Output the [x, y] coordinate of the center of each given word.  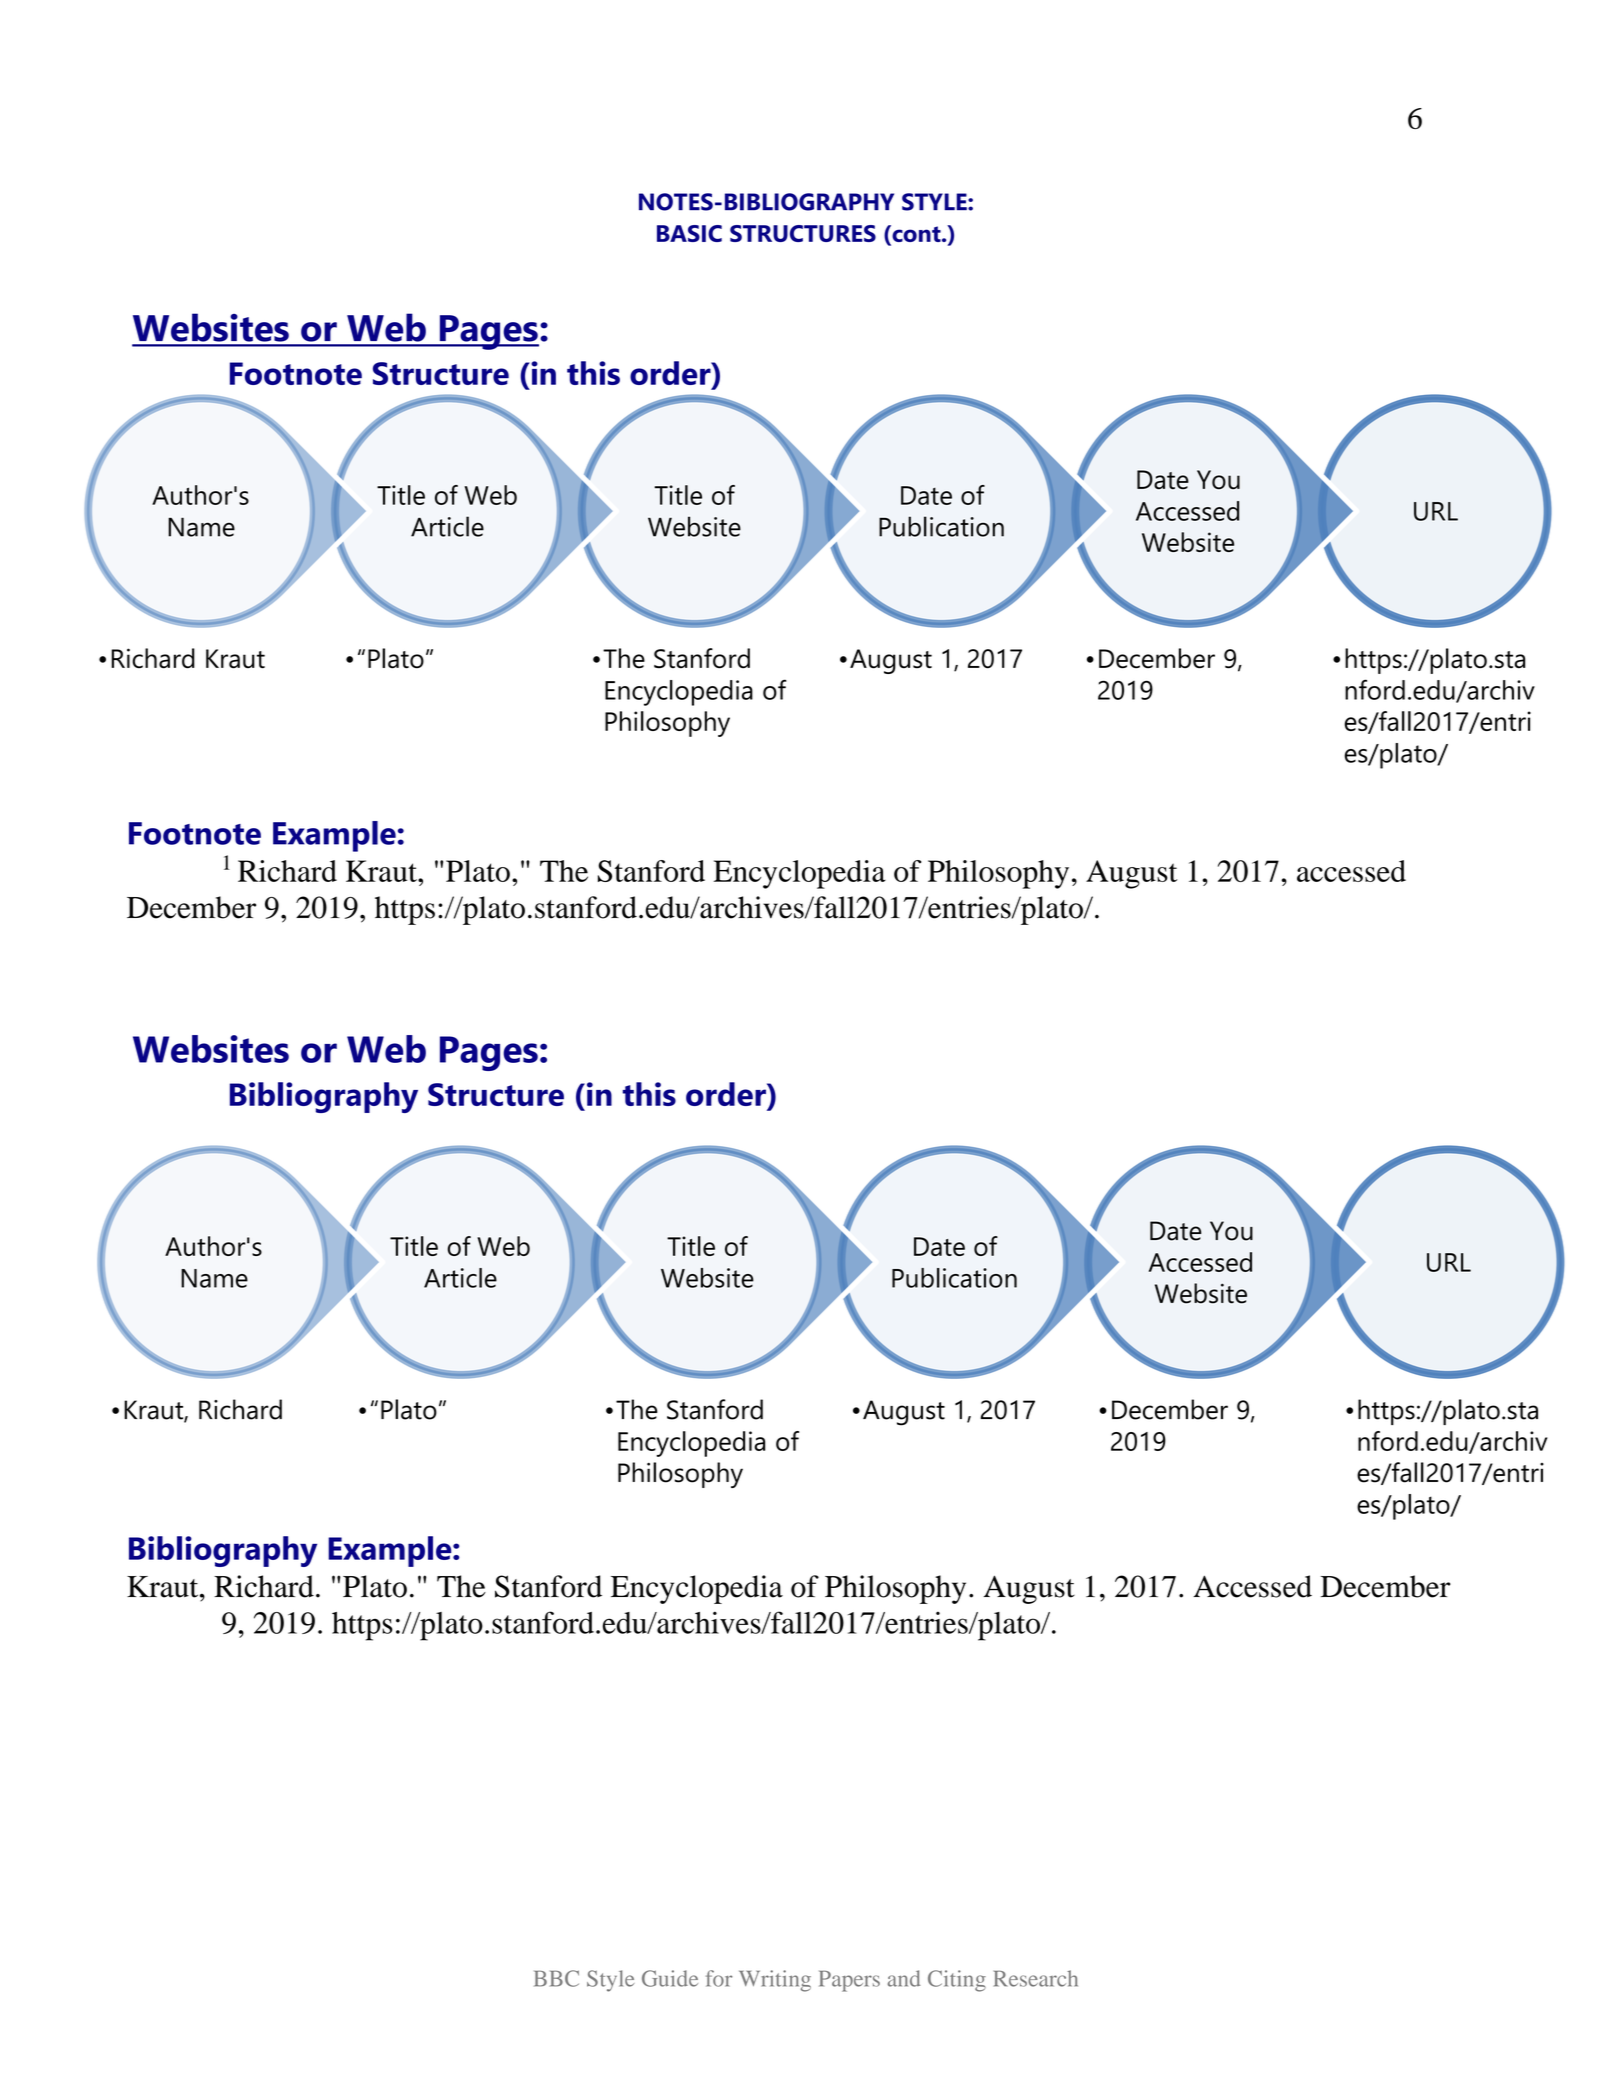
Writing [775, 1981]
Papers [849, 1981]
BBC [556, 1978]
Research [1036, 1978]
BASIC [689, 233]
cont [916, 235]
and [904, 1978]
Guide [670, 1978]
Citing [957, 1981]
